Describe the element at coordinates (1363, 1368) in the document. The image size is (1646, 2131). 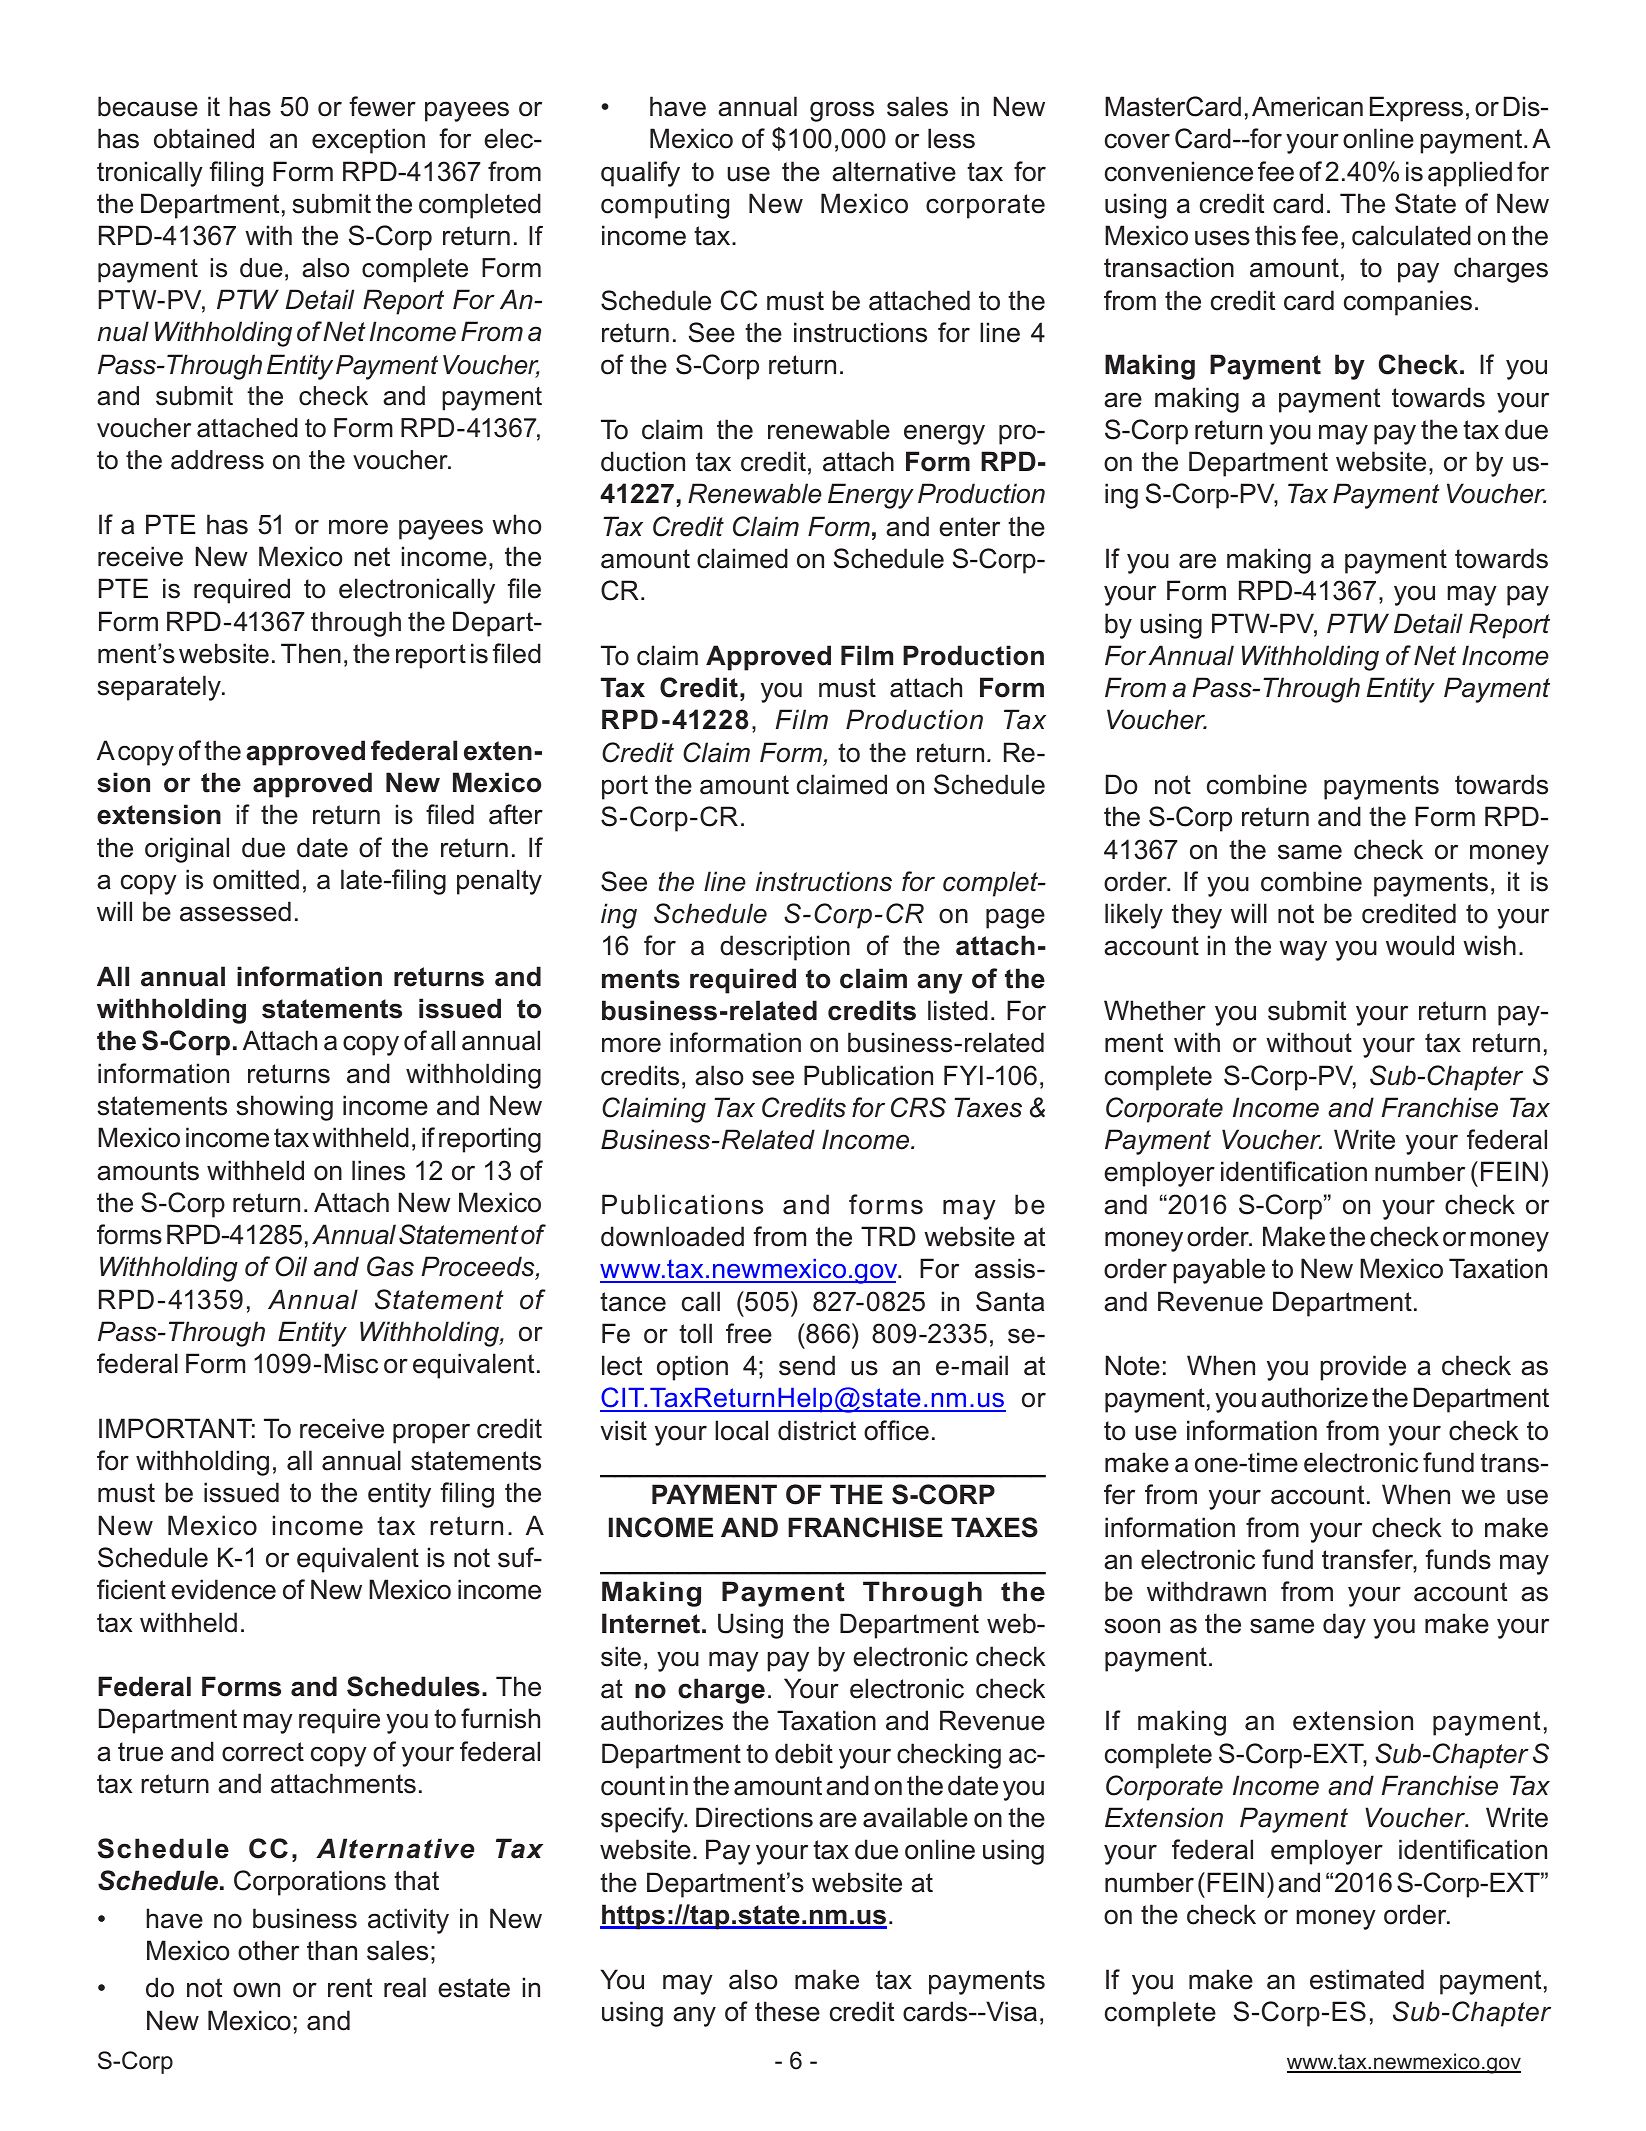
I see `provide` at that location.
